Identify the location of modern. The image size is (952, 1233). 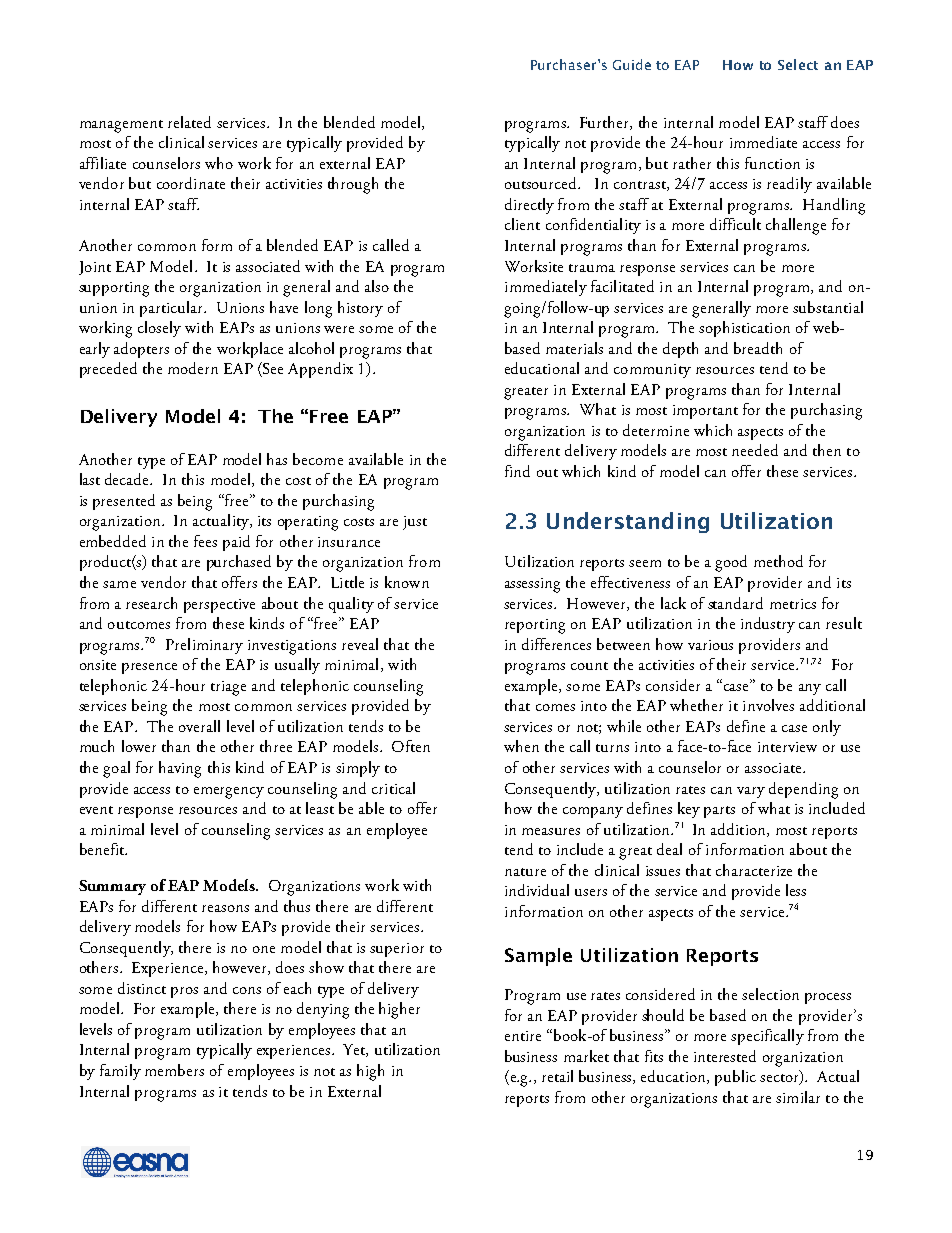
(193, 368).
